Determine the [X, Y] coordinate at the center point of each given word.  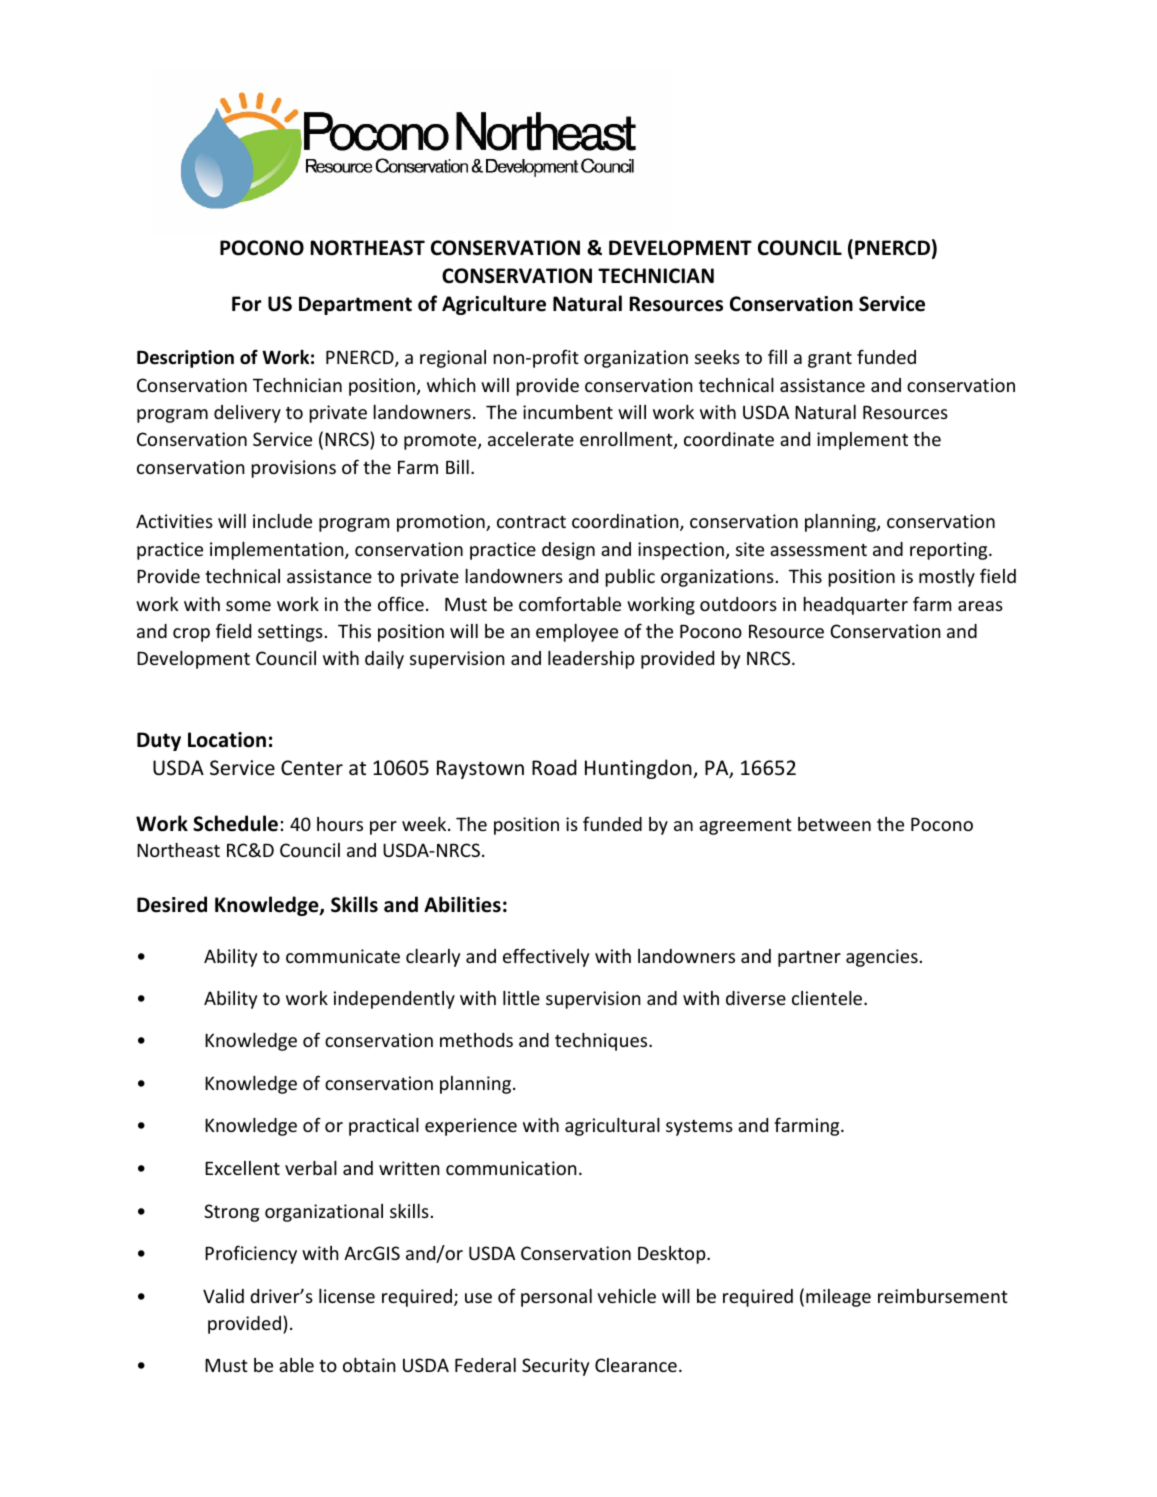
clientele [828, 998]
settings [290, 633]
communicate [343, 956]
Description [185, 359]
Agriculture [494, 305]
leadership [591, 660]
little [521, 998]
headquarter [855, 606]
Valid [223, 1296]
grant [830, 360]
